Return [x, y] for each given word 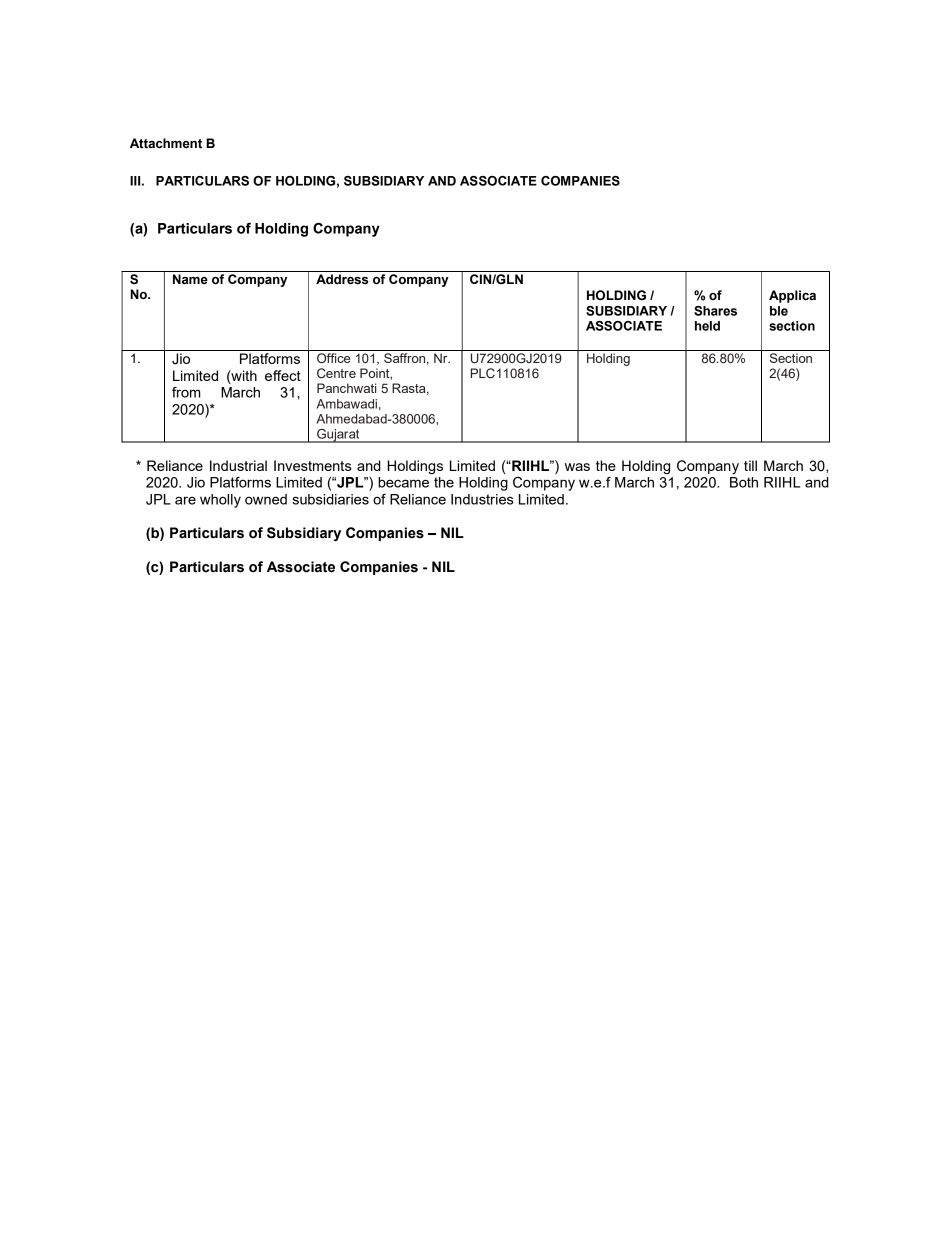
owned [266, 499]
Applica [792, 296]
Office [333, 358]
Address [342, 279]
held [707, 326]
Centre [336, 373]
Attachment [166, 143]
